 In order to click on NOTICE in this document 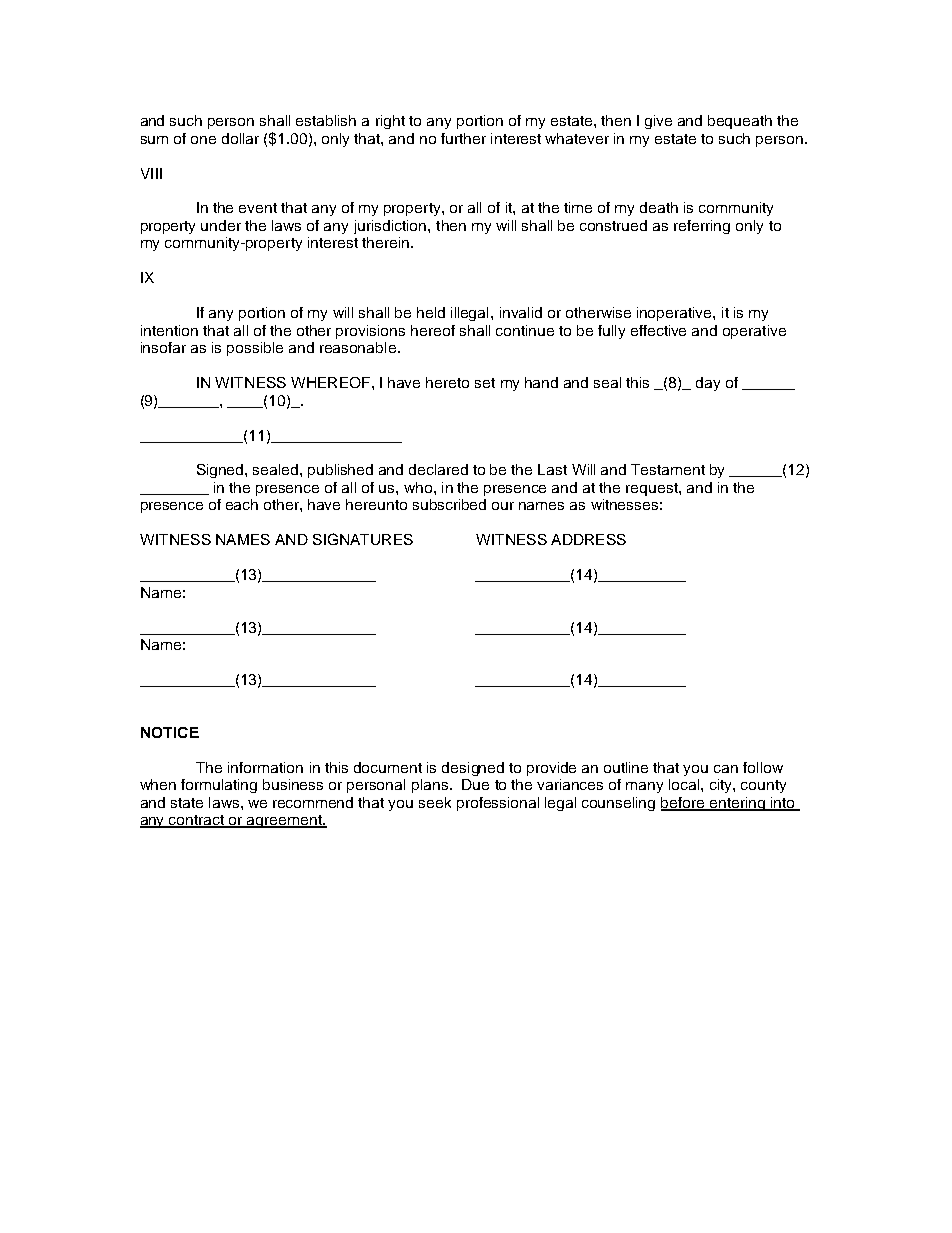, I will do `click(170, 732)`.
